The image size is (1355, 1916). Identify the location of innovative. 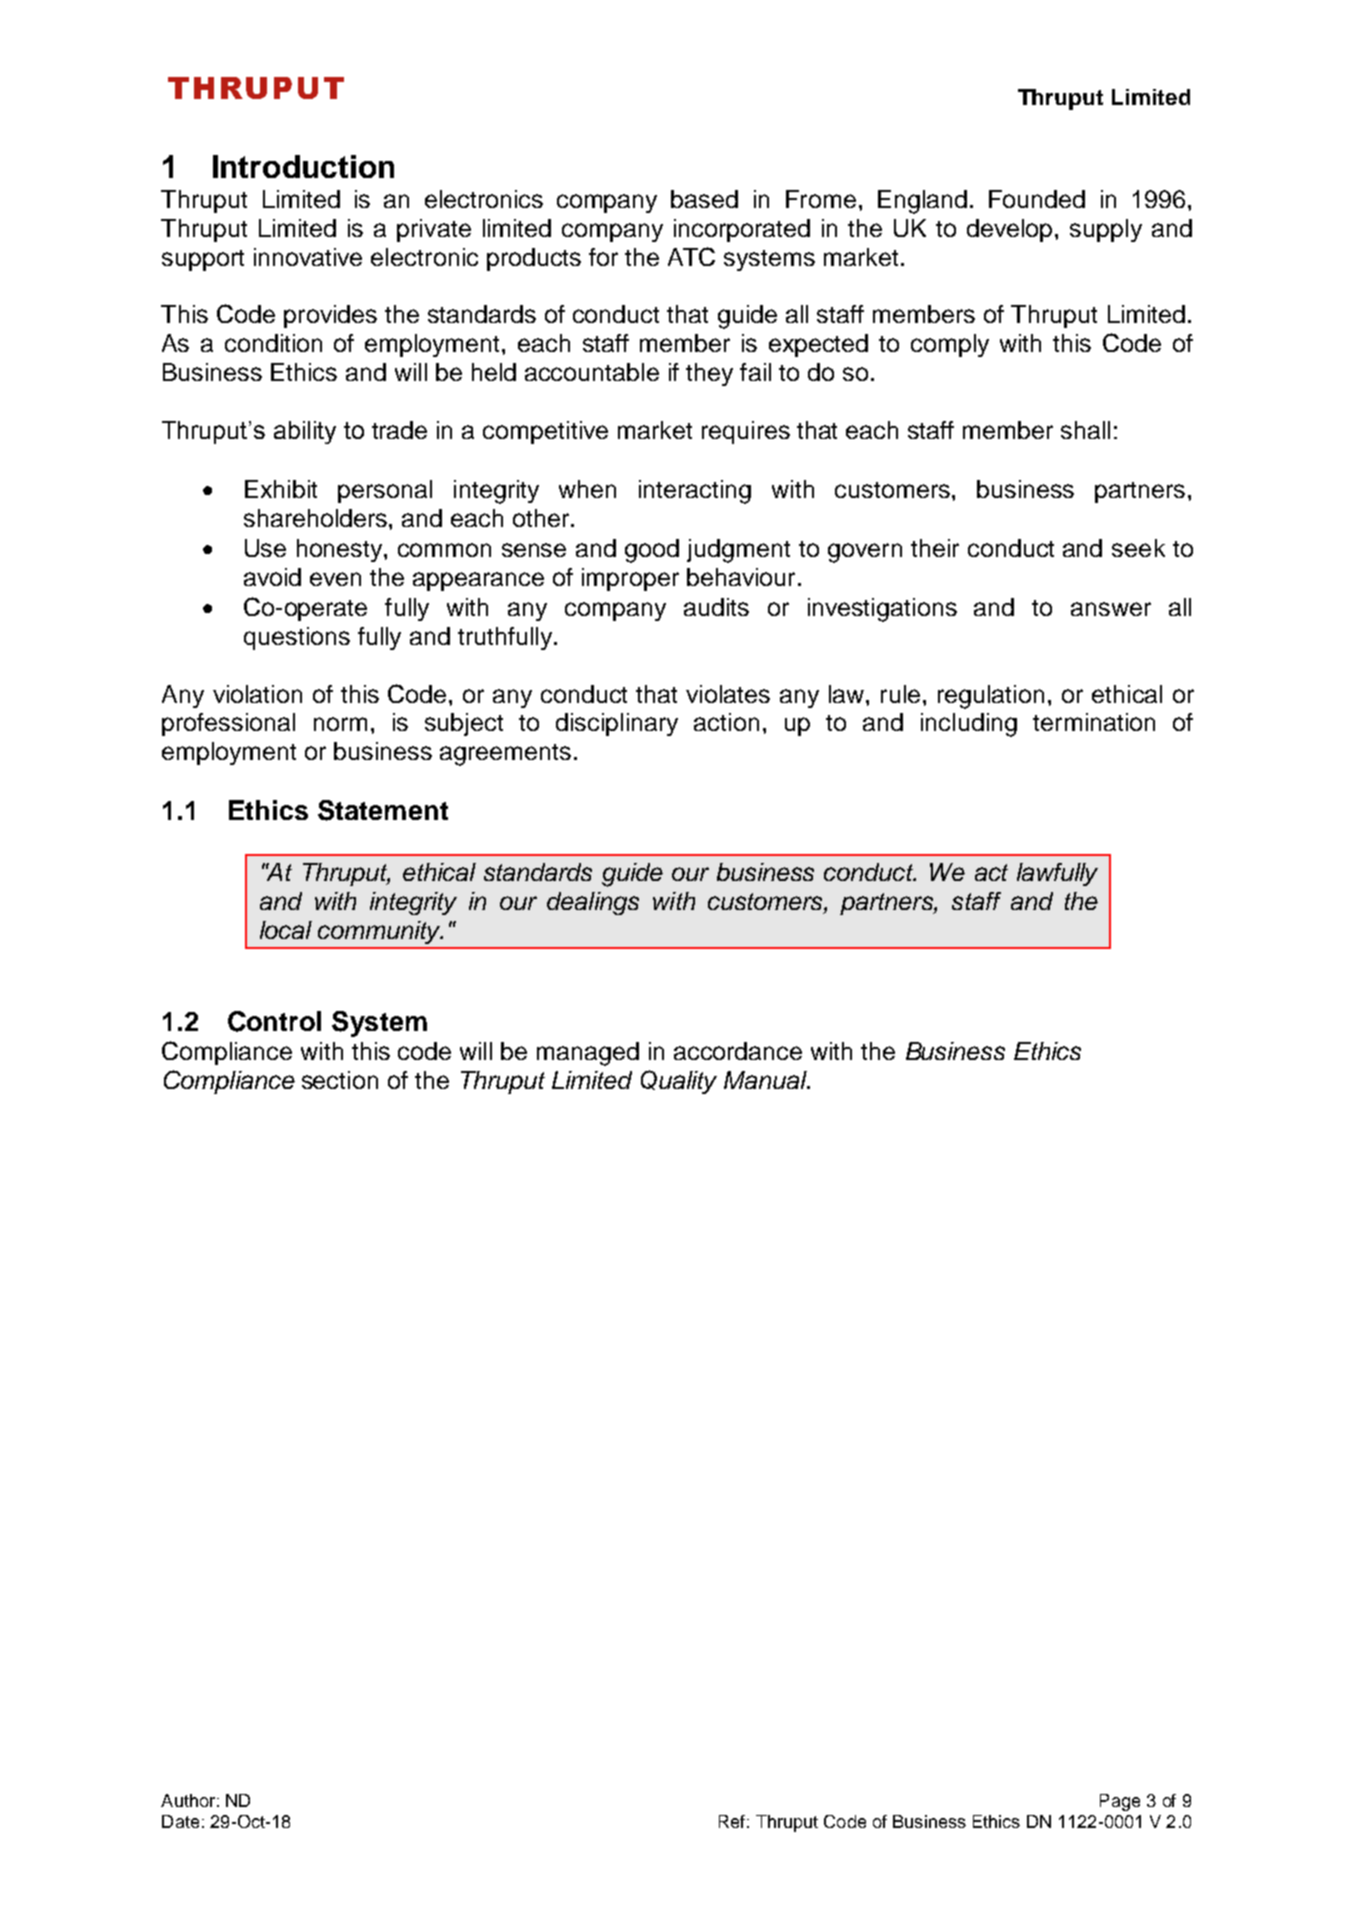
(308, 257).
